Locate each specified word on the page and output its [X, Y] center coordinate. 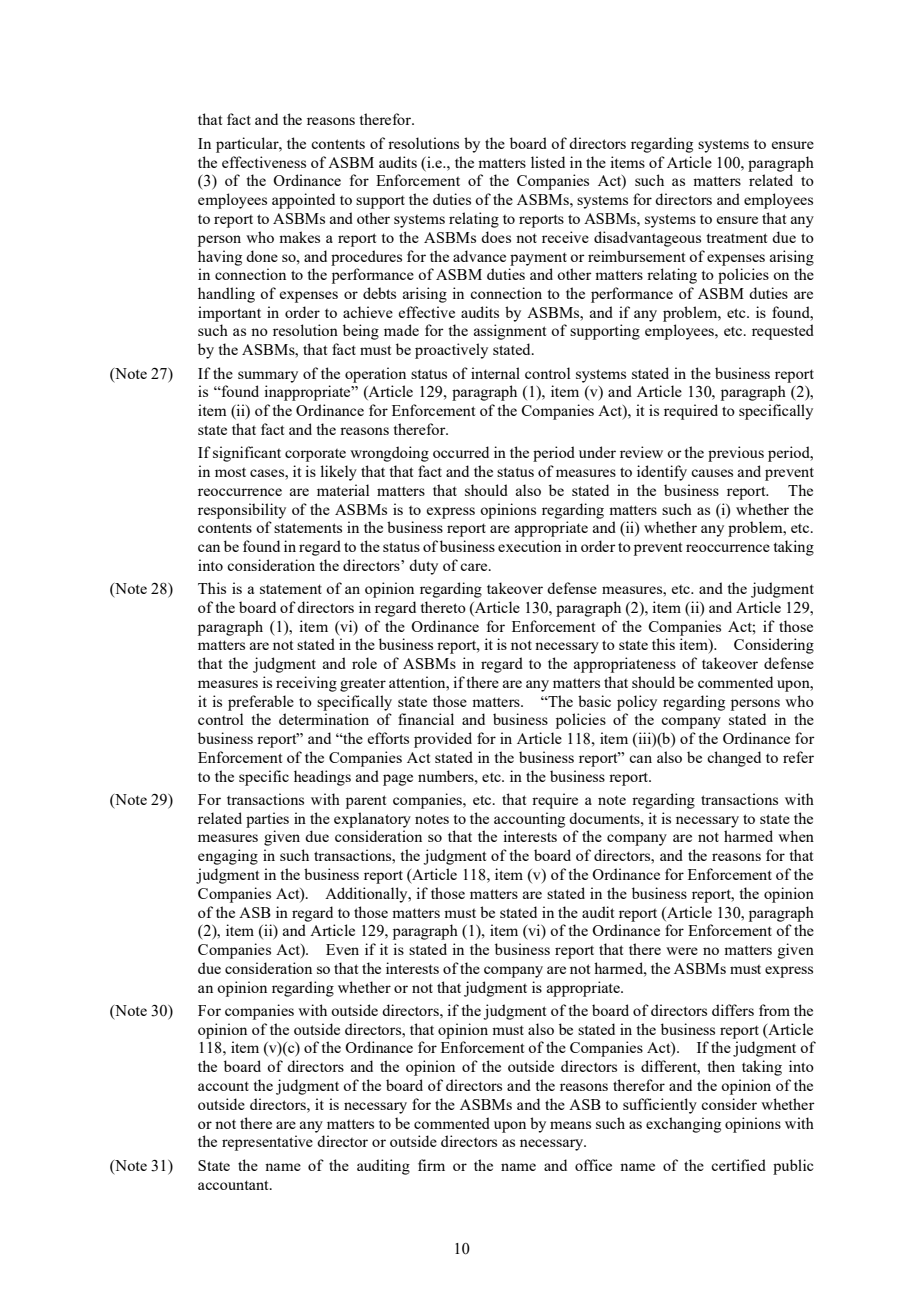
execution [529, 546]
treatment [737, 238]
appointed [303, 201]
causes [712, 473]
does [496, 237]
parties [267, 820]
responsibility [242, 511]
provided [443, 740]
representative [267, 1143]
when [796, 836]
